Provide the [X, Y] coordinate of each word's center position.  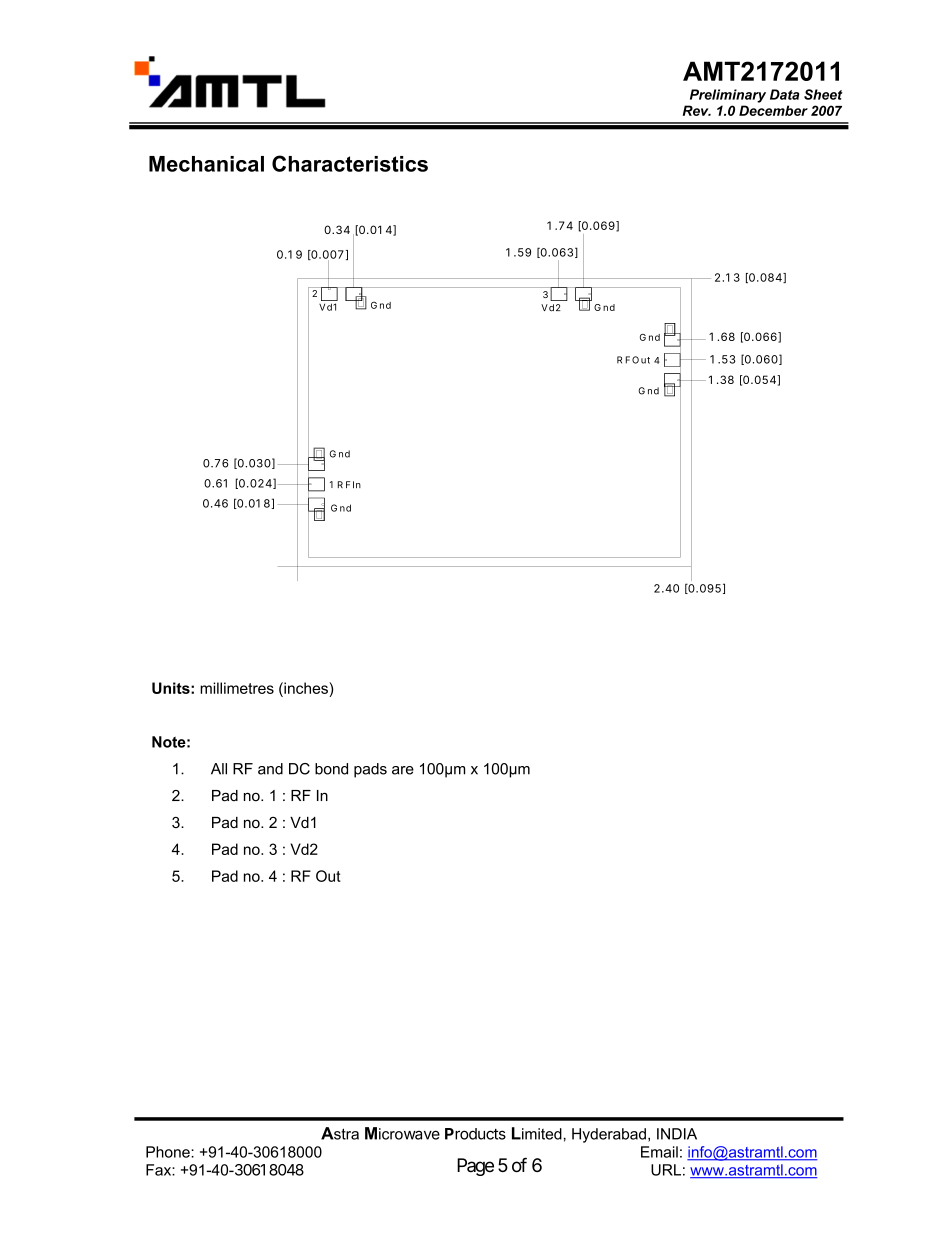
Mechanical [206, 164]
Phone [169, 1152]
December [773, 110]
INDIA [677, 1134]
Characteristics [350, 163]
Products [475, 1134]
